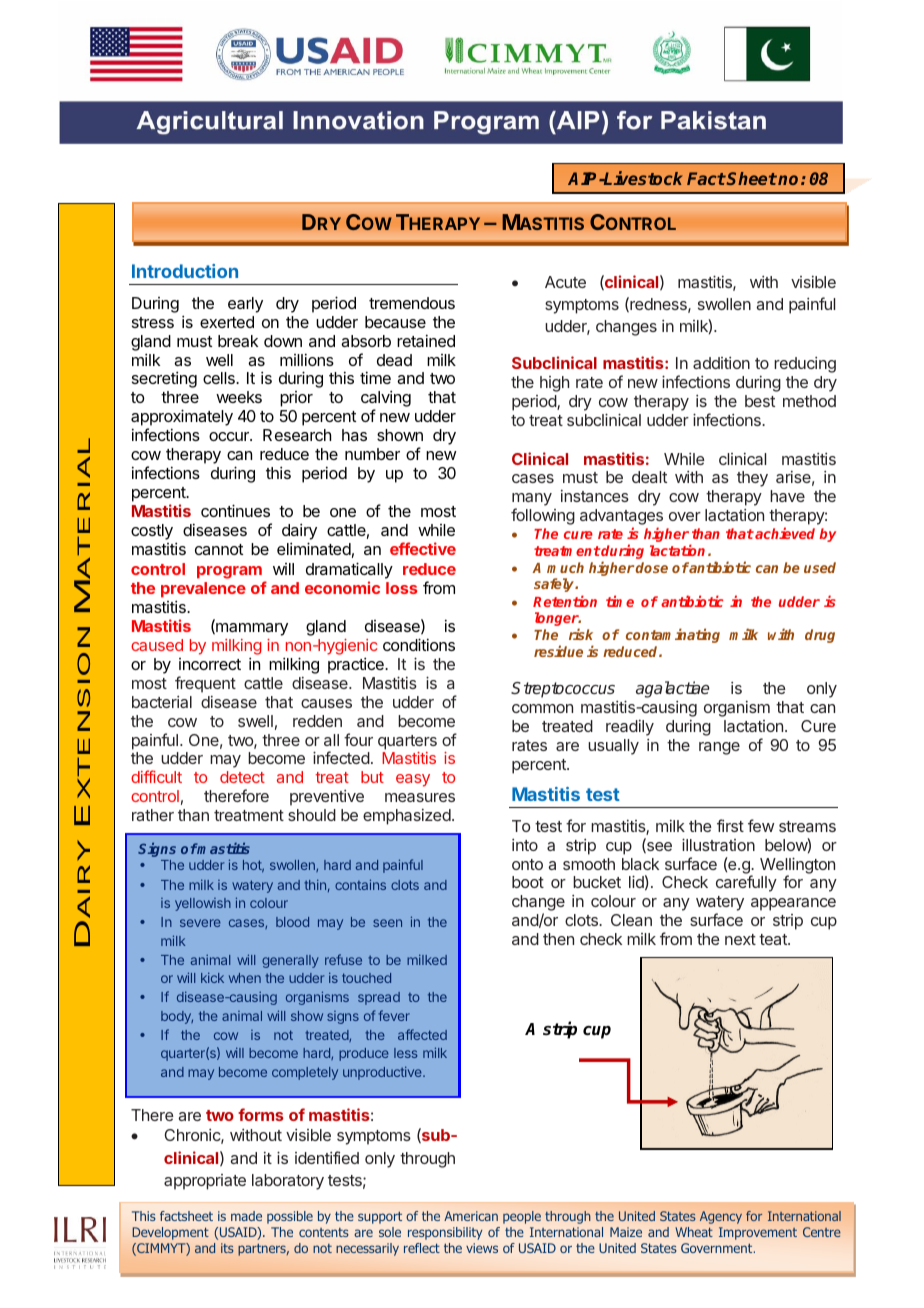  I want to click on Retention, so click(565, 601).
